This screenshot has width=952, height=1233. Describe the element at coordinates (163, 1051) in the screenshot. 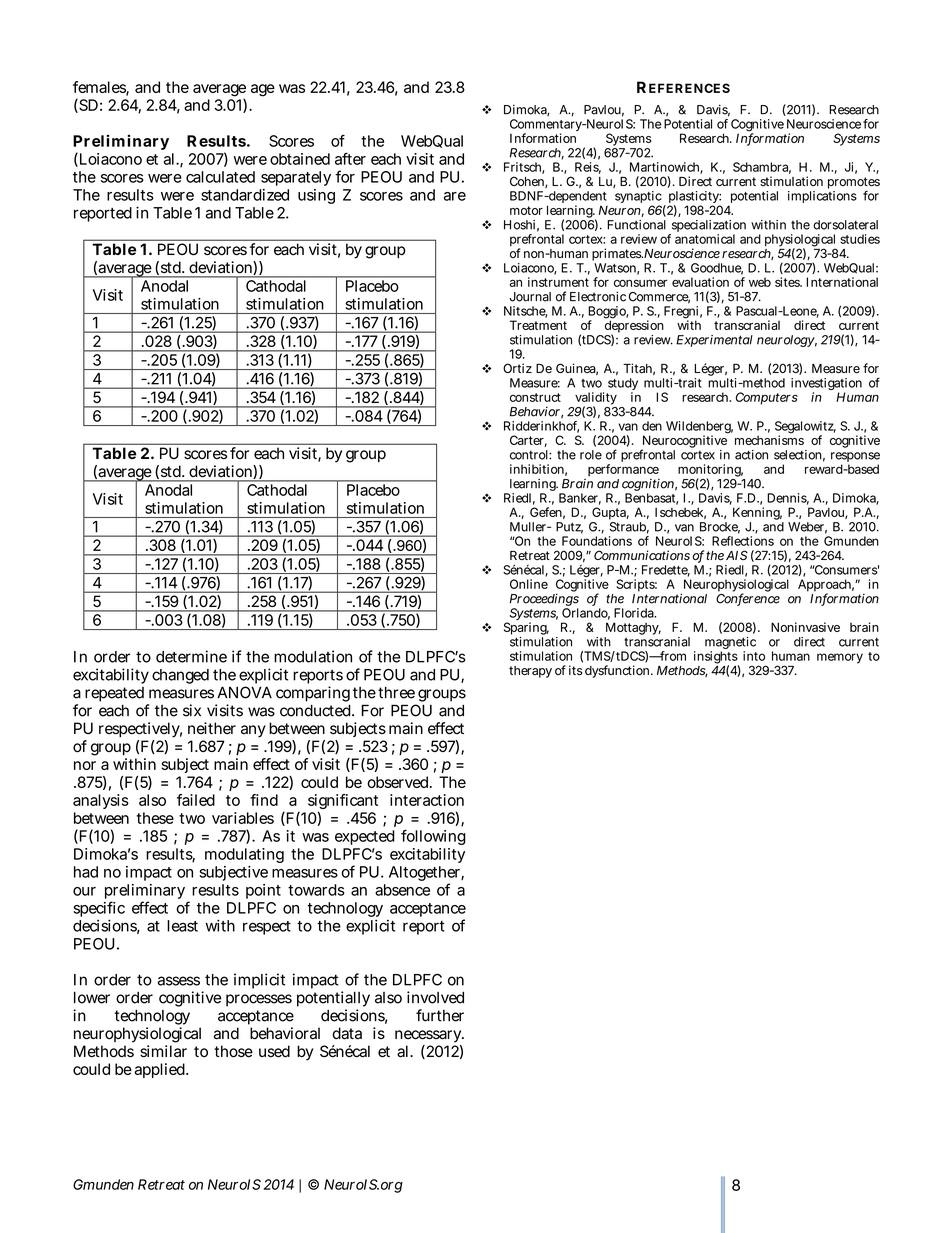

I see `similar` at that location.
